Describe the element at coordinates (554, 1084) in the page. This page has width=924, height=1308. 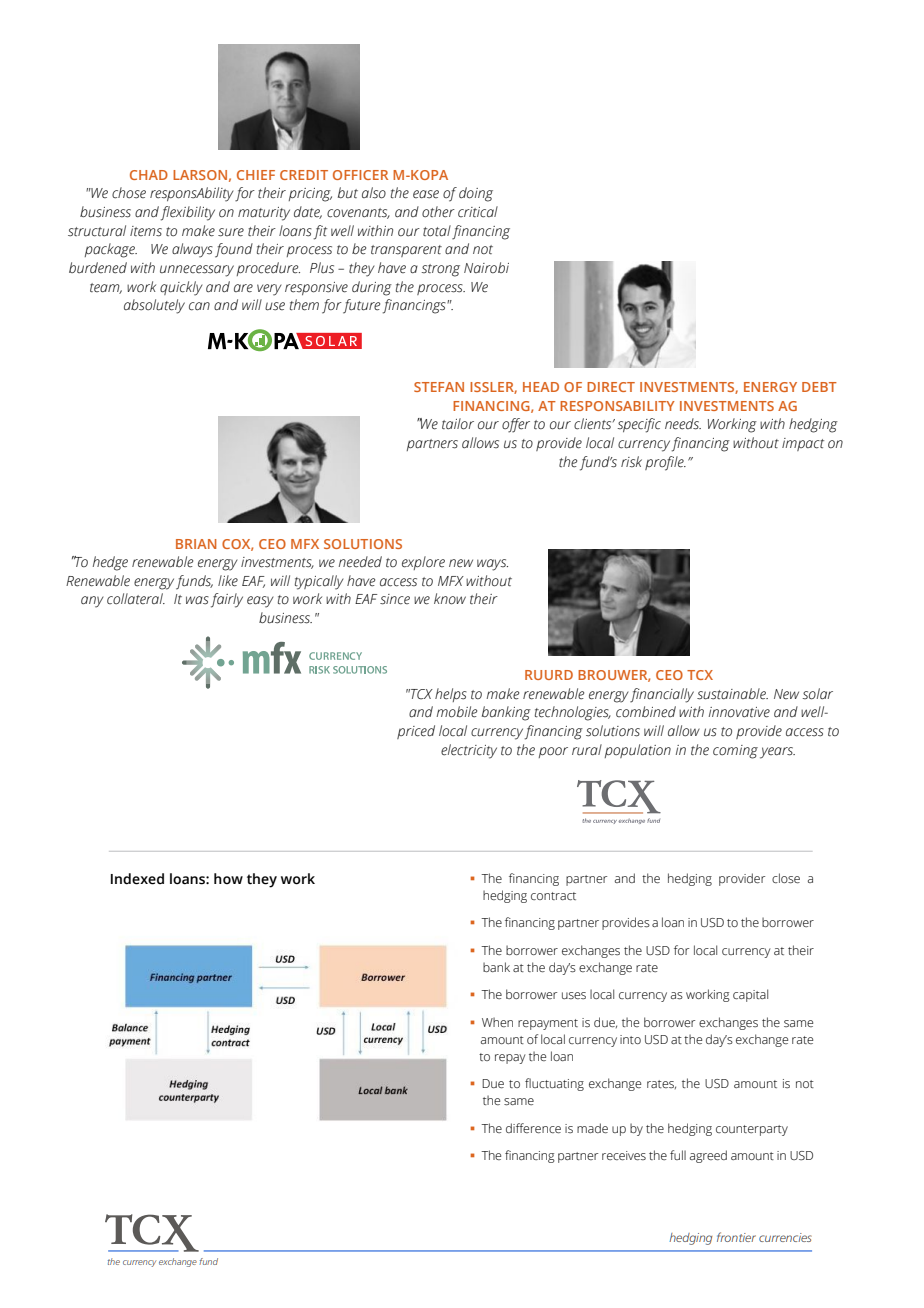
I see `fluctuating` at that location.
